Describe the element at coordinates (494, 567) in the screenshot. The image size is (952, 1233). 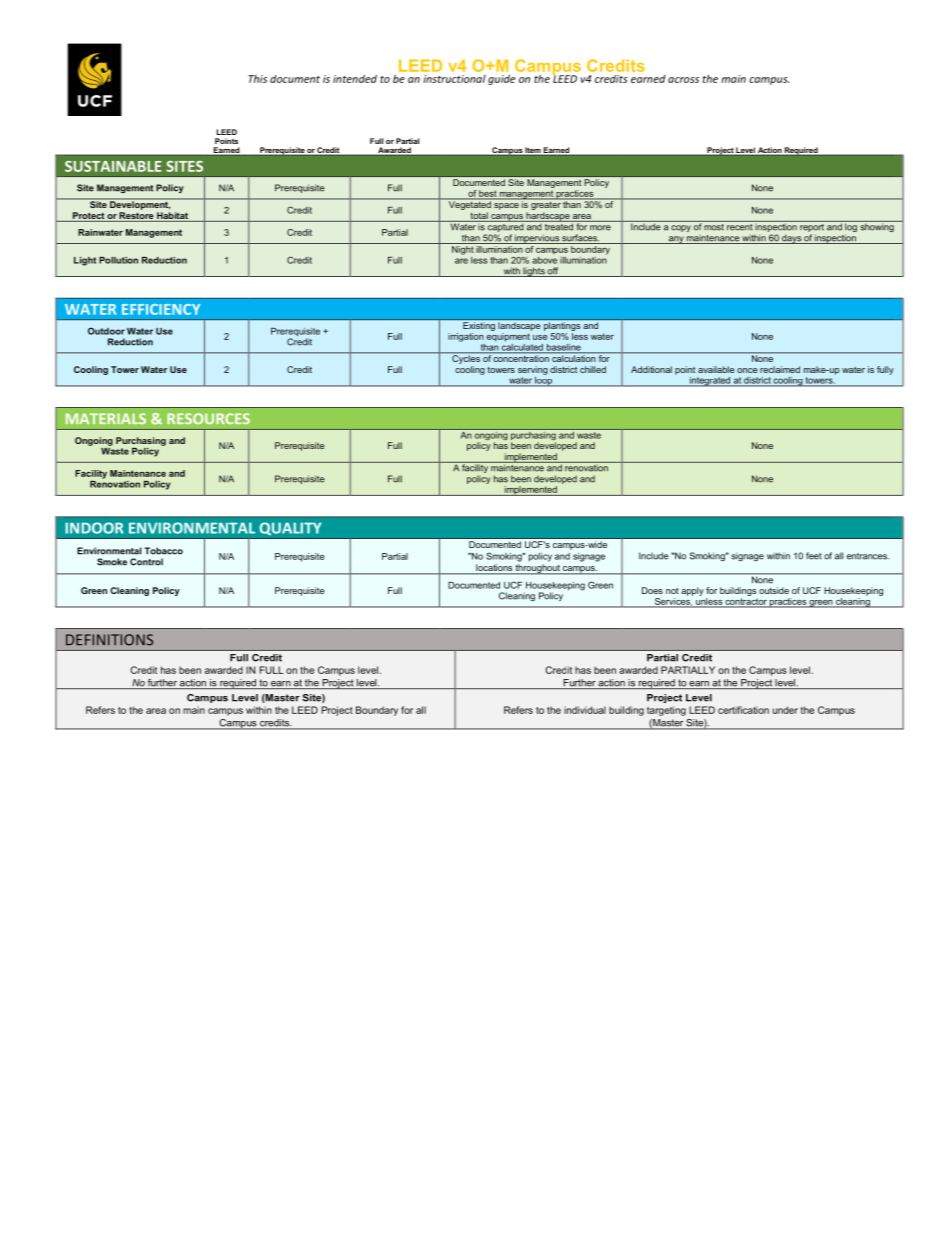
I see `locations` at that location.
